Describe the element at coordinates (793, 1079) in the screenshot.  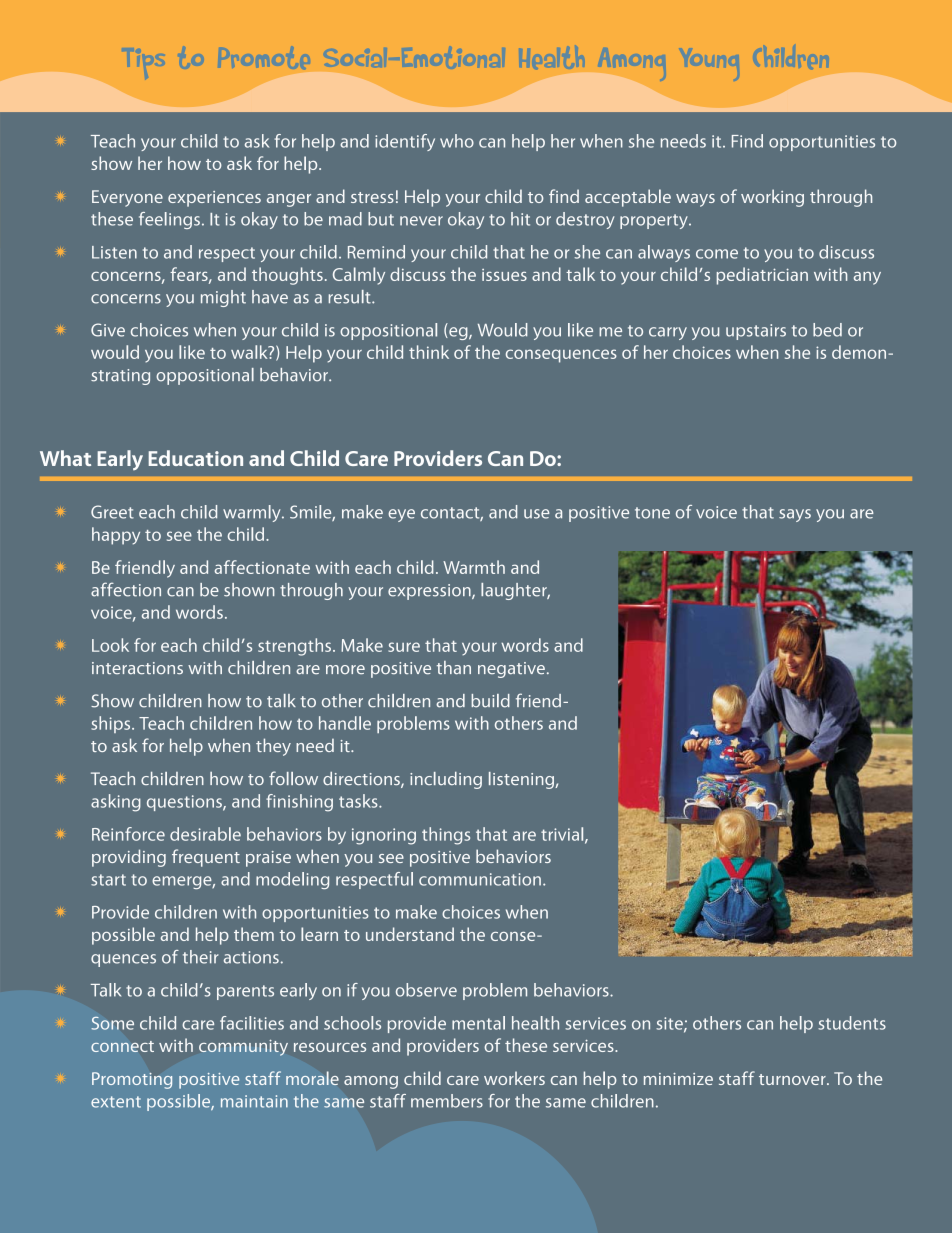
I see `turnover` at that location.
